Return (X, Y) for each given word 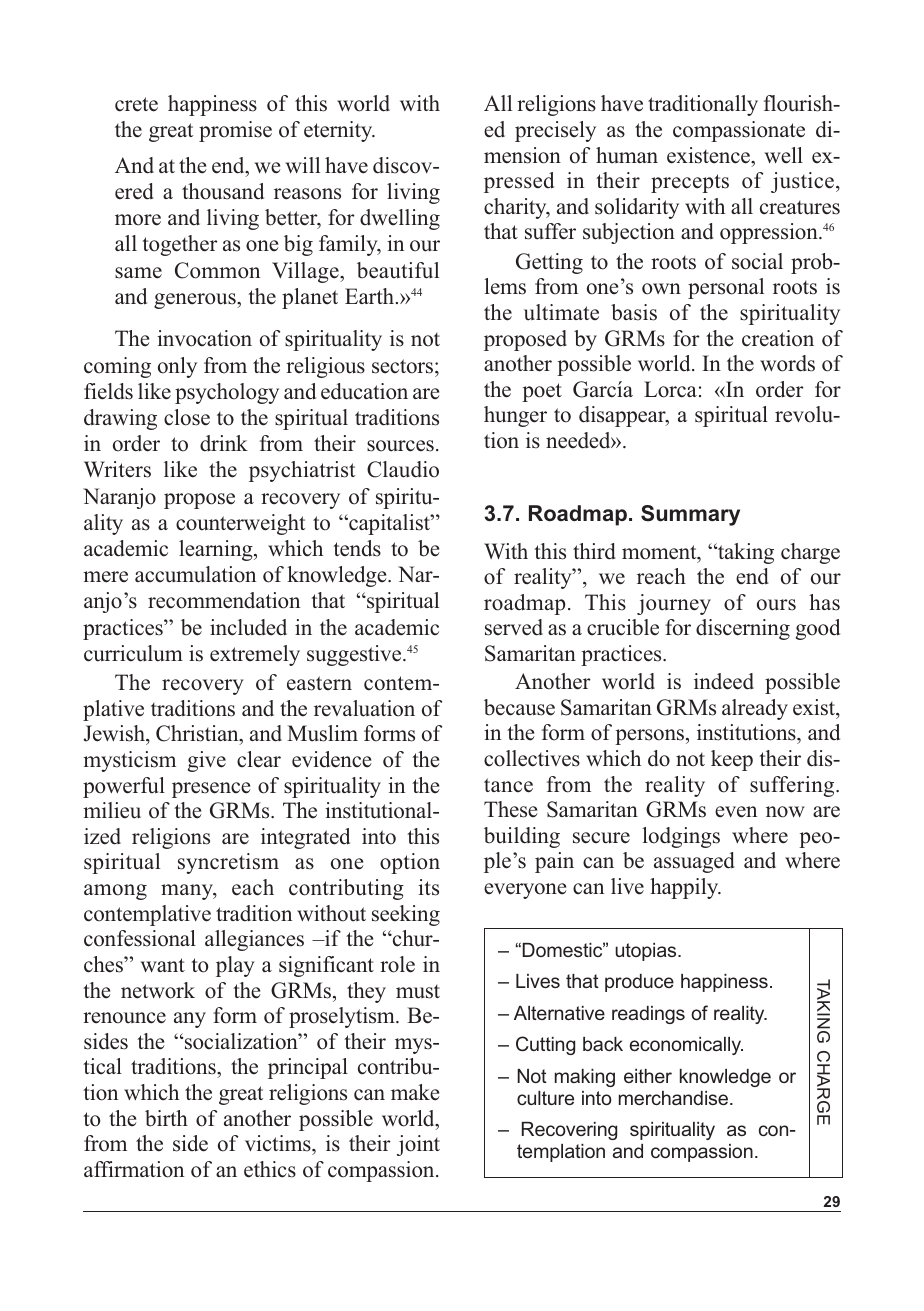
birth (166, 1118)
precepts (690, 183)
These (511, 809)
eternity (339, 131)
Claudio (403, 469)
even (736, 812)
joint (418, 1145)
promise (235, 131)
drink (224, 443)
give (207, 761)
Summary (690, 515)
